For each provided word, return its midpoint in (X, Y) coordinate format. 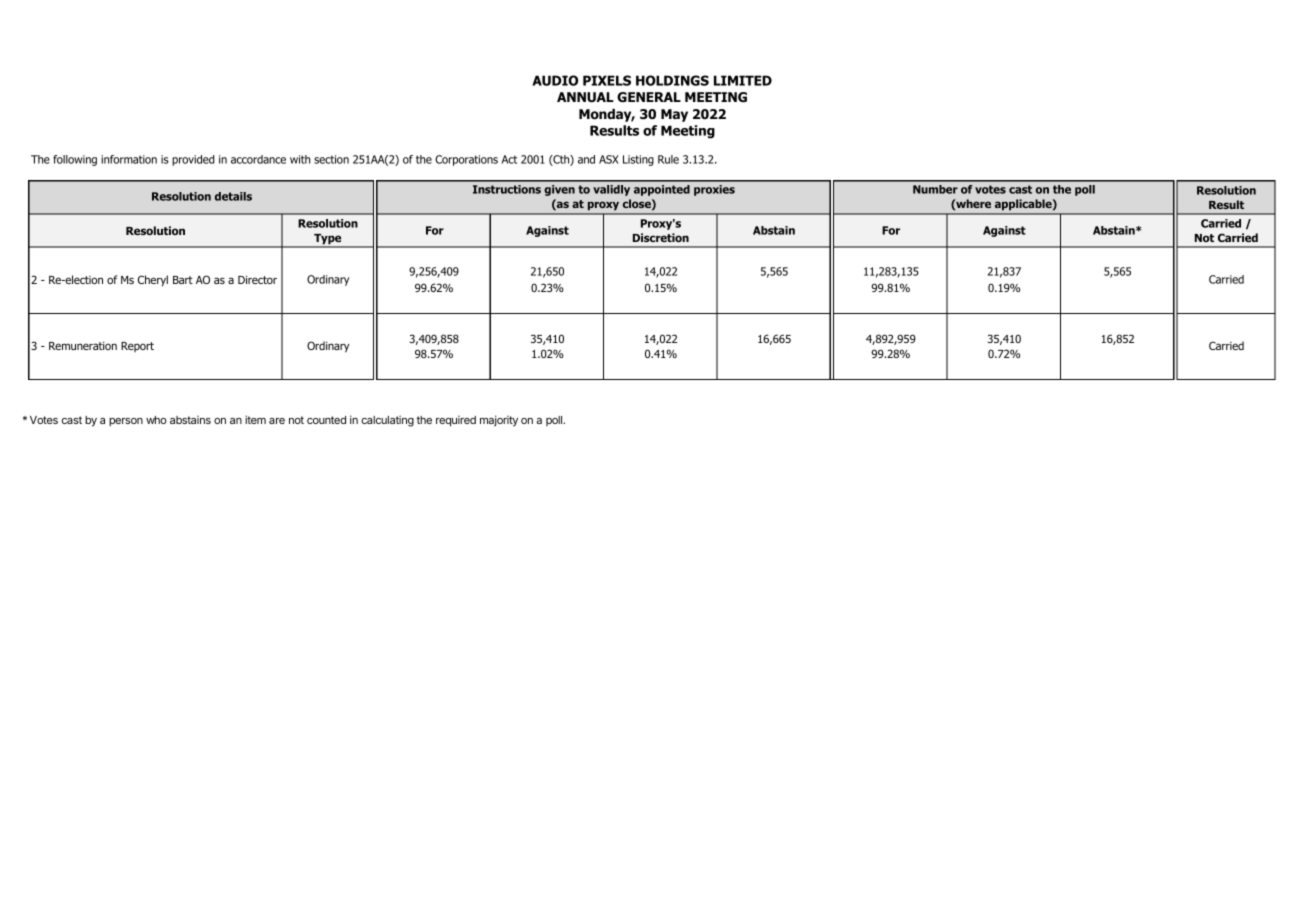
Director (257, 280)
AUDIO (555, 80)
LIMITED (743, 80)
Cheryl (153, 281)
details (233, 196)
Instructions (507, 189)
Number (935, 189)
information (129, 159)
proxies (714, 190)
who (156, 420)
